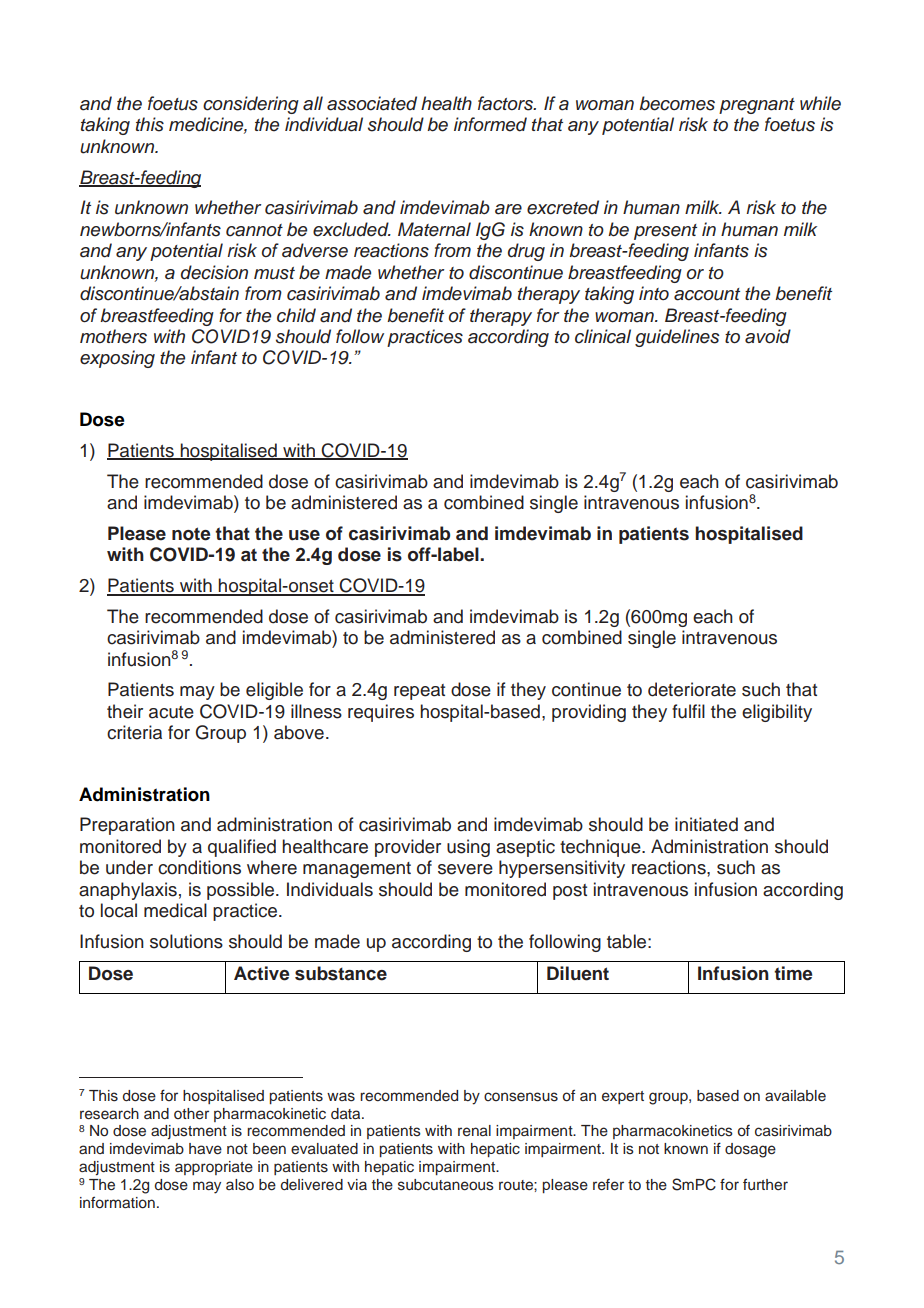  I want to click on informed, so click(490, 124).
